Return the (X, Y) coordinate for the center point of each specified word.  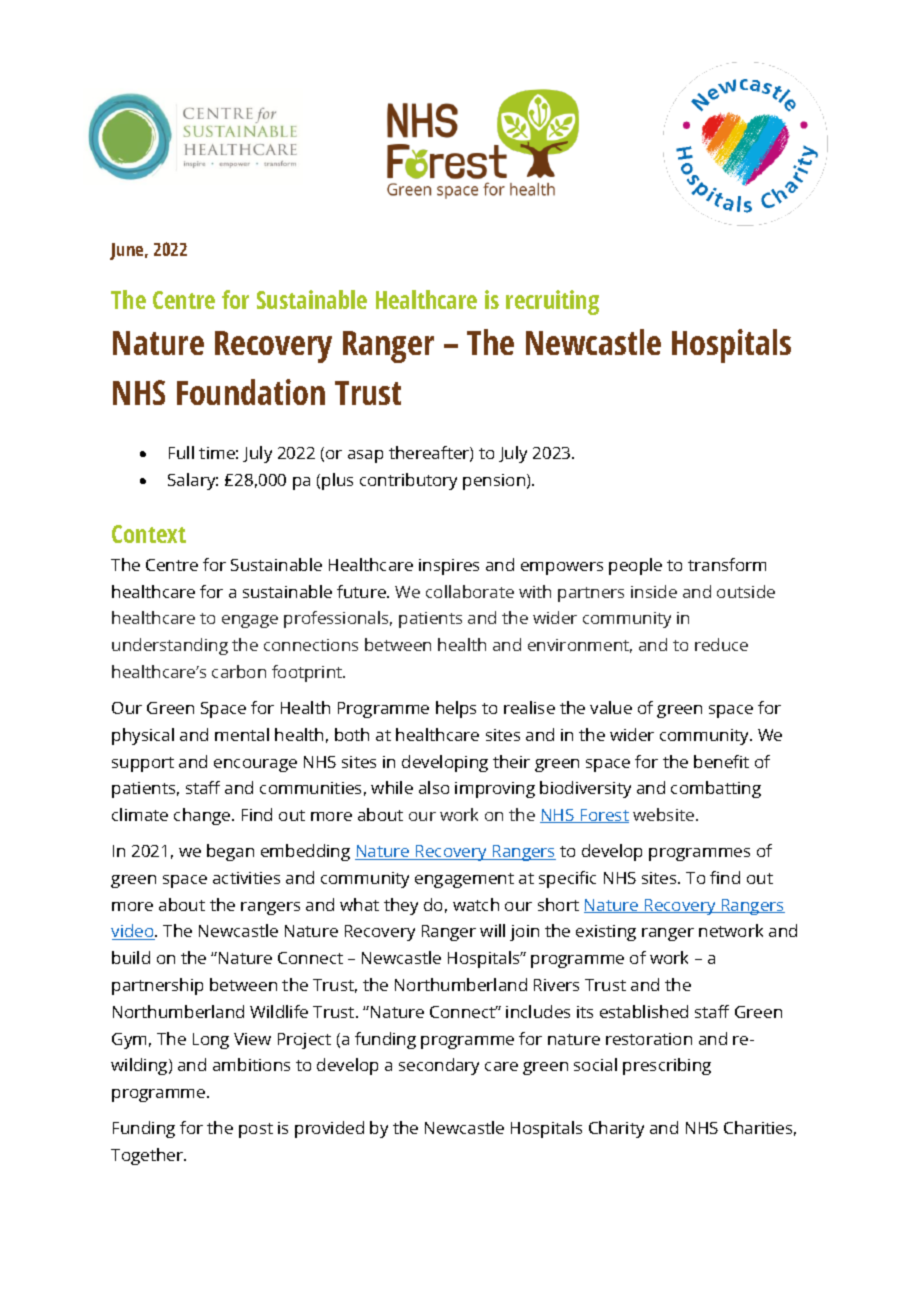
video (133, 932)
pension (495, 482)
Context (149, 534)
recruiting (552, 302)
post (256, 1130)
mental (242, 734)
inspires (449, 567)
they (401, 906)
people (635, 566)
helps (456, 709)
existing (606, 933)
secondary (439, 1066)
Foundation (251, 392)
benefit (721, 761)
